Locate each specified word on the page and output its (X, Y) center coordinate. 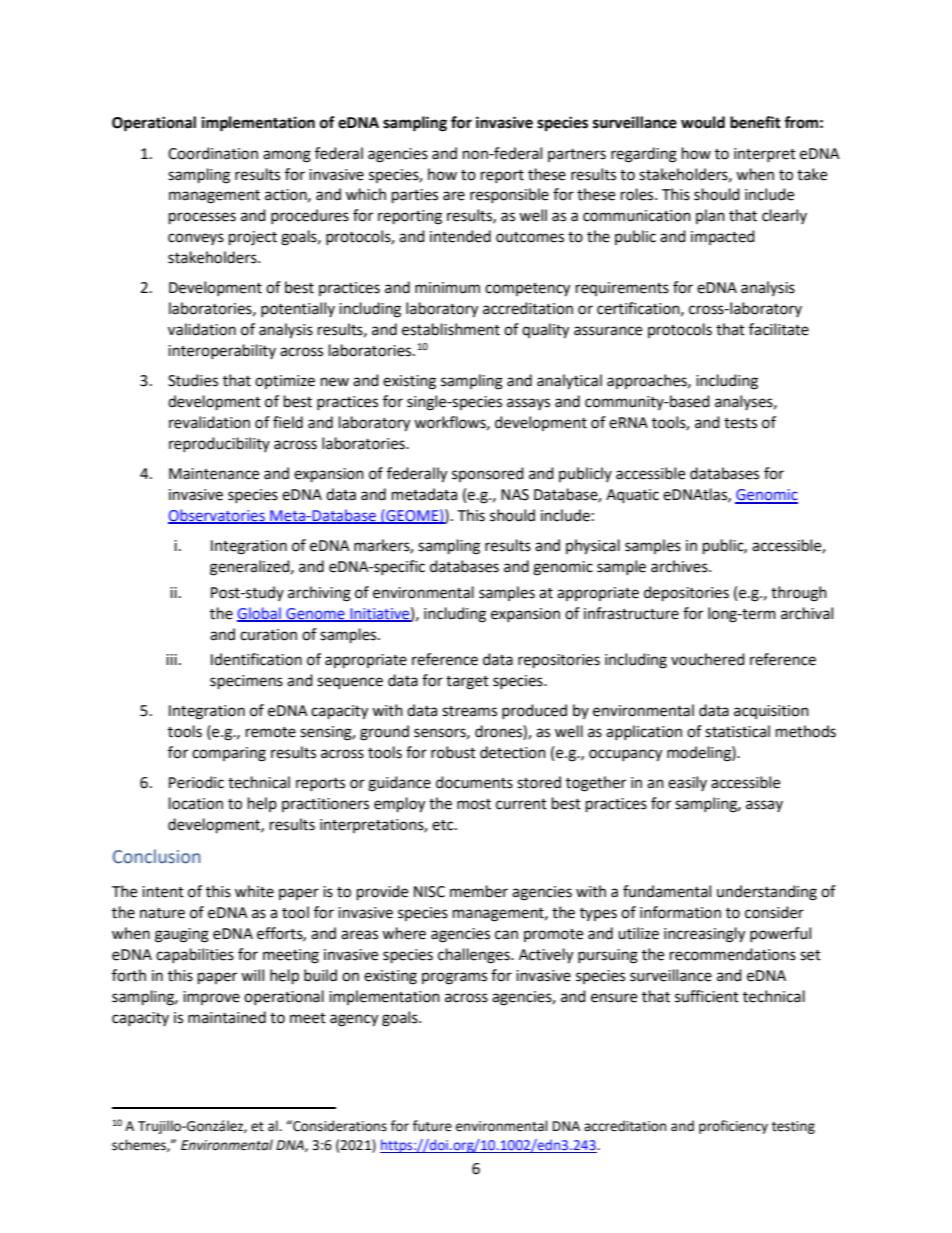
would (703, 122)
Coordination (213, 153)
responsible (509, 195)
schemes (140, 1145)
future (432, 1126)
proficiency (733, 1127)
